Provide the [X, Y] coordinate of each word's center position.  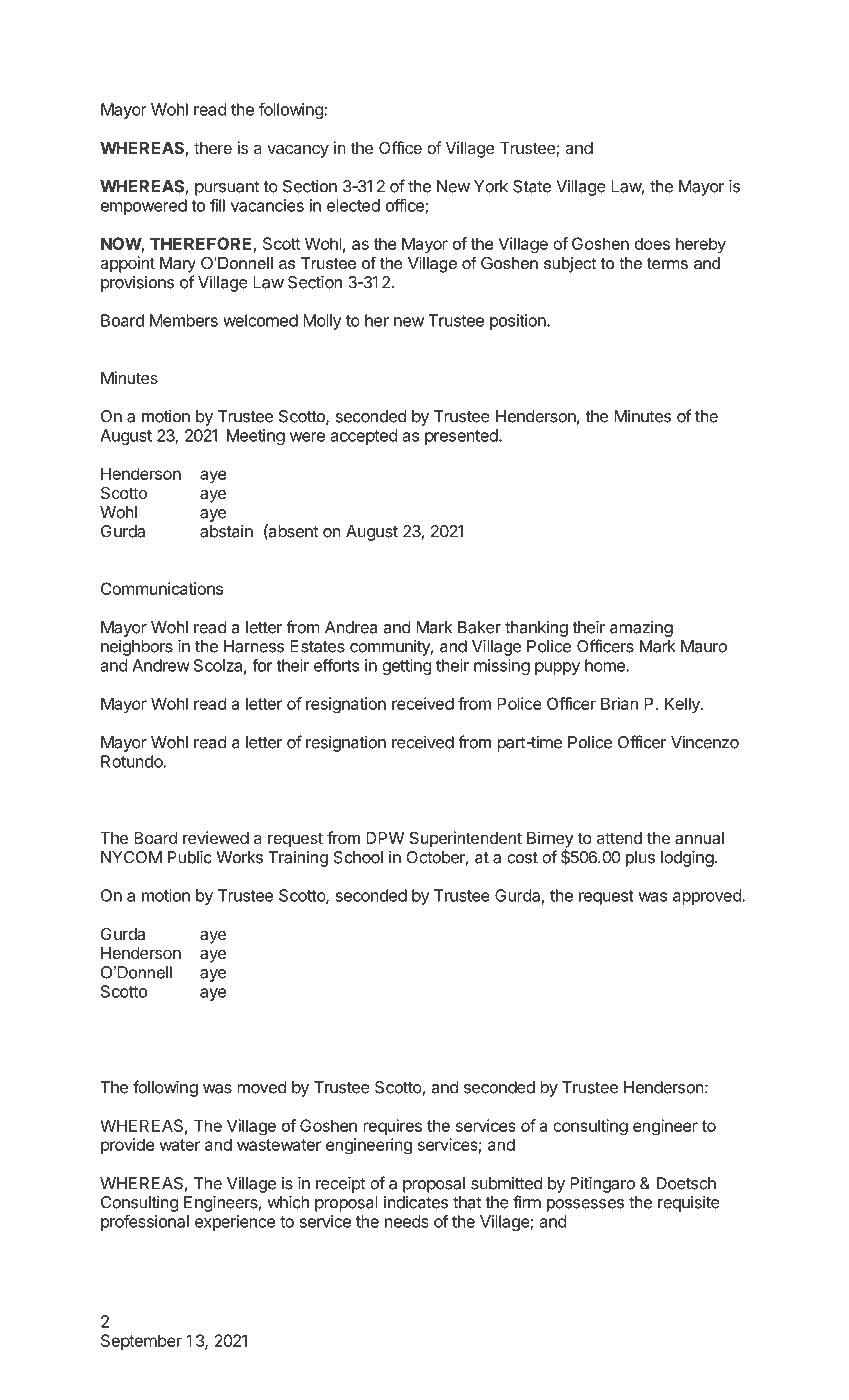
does [652, 243]
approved [707, 897]
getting [406, 667]
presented [462, 437]
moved [262, 1087]
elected [353, 205]
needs [407, 1221]
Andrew [161, 665]
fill [217, 205]
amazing [641, 629]
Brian [619, 703]
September [141, 1342]
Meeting [256, 437]
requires [392, 1127]
